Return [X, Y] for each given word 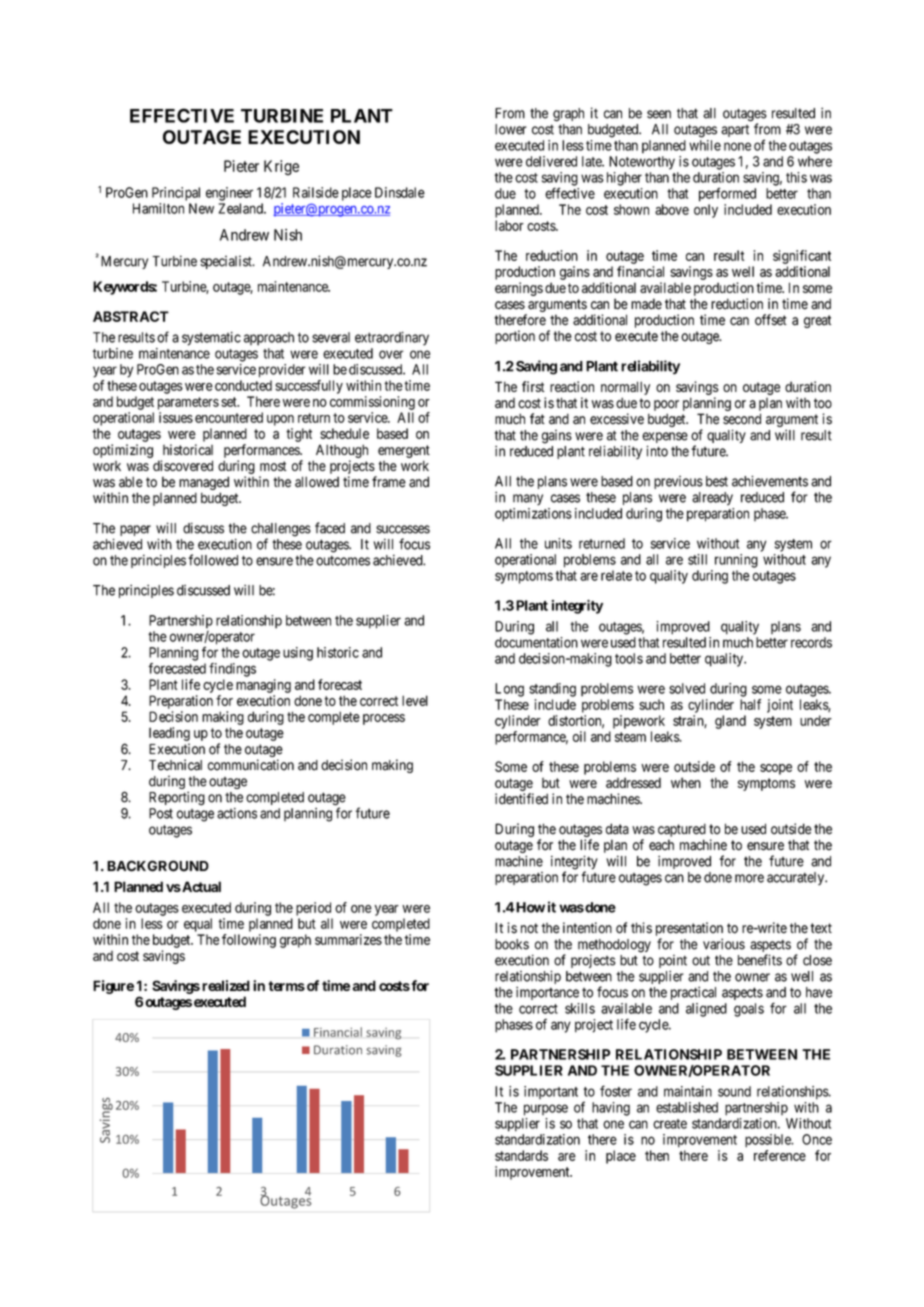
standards [521, 1155]
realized [226, 985]
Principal [176, 194]
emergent [404, 451]
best [717, 481]
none [737, 146]
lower [511, 129]
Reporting [177, 798]
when [686, 782]
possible [769, 1141]
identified [521, 799]
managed [204, 483]
